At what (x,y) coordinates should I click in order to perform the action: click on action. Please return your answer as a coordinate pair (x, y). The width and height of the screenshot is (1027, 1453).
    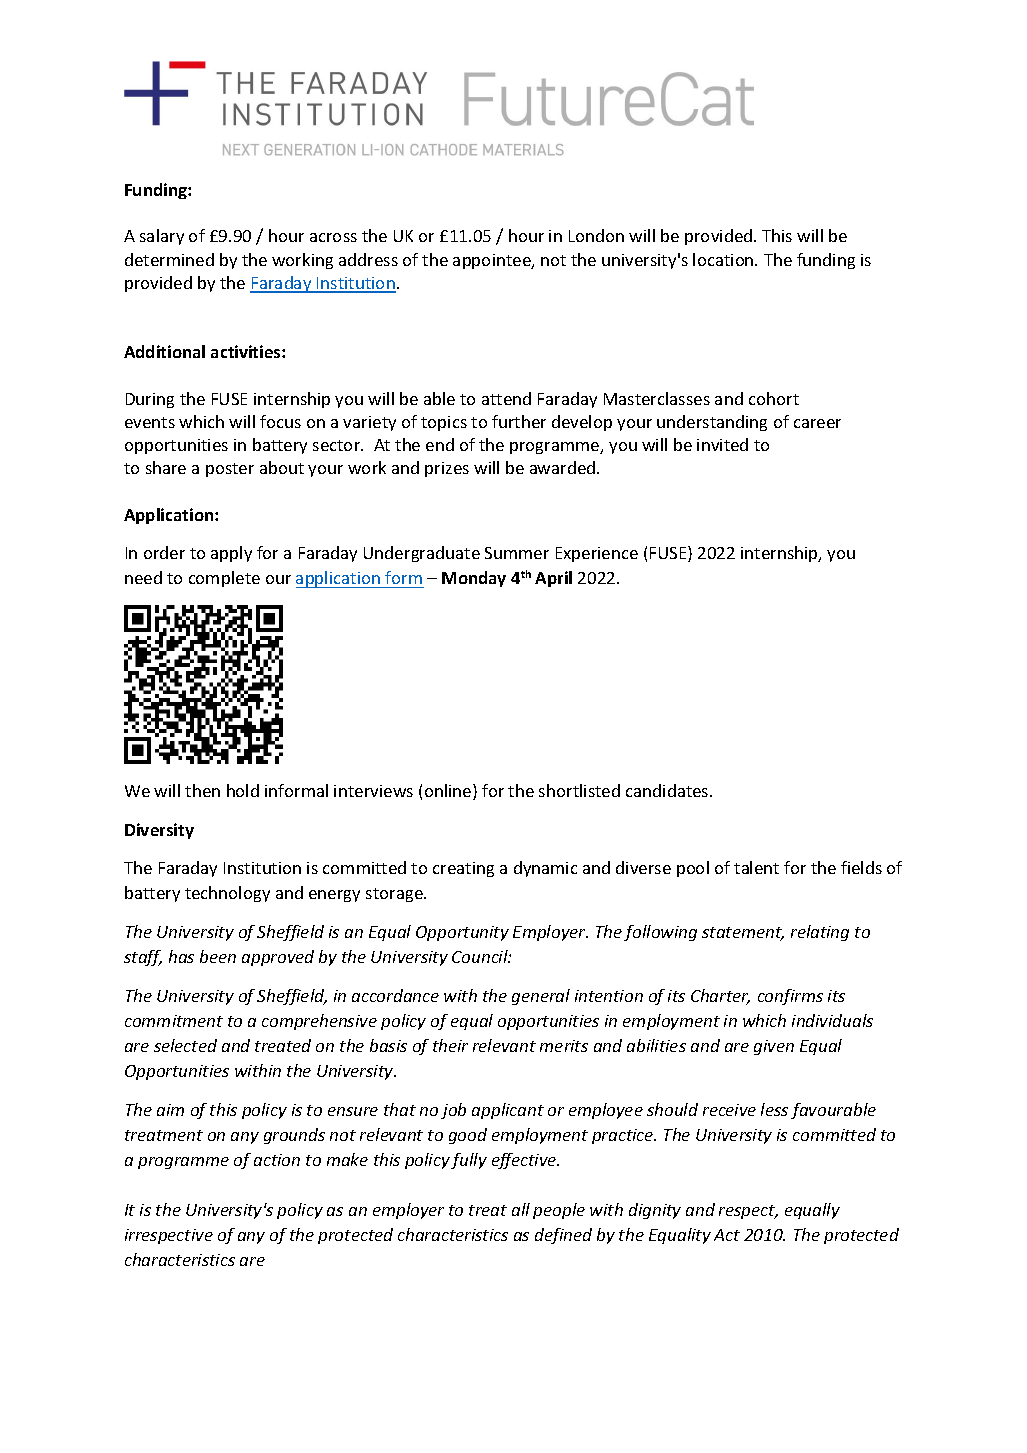
    Looking at the image, I should click on (277, 1160).
